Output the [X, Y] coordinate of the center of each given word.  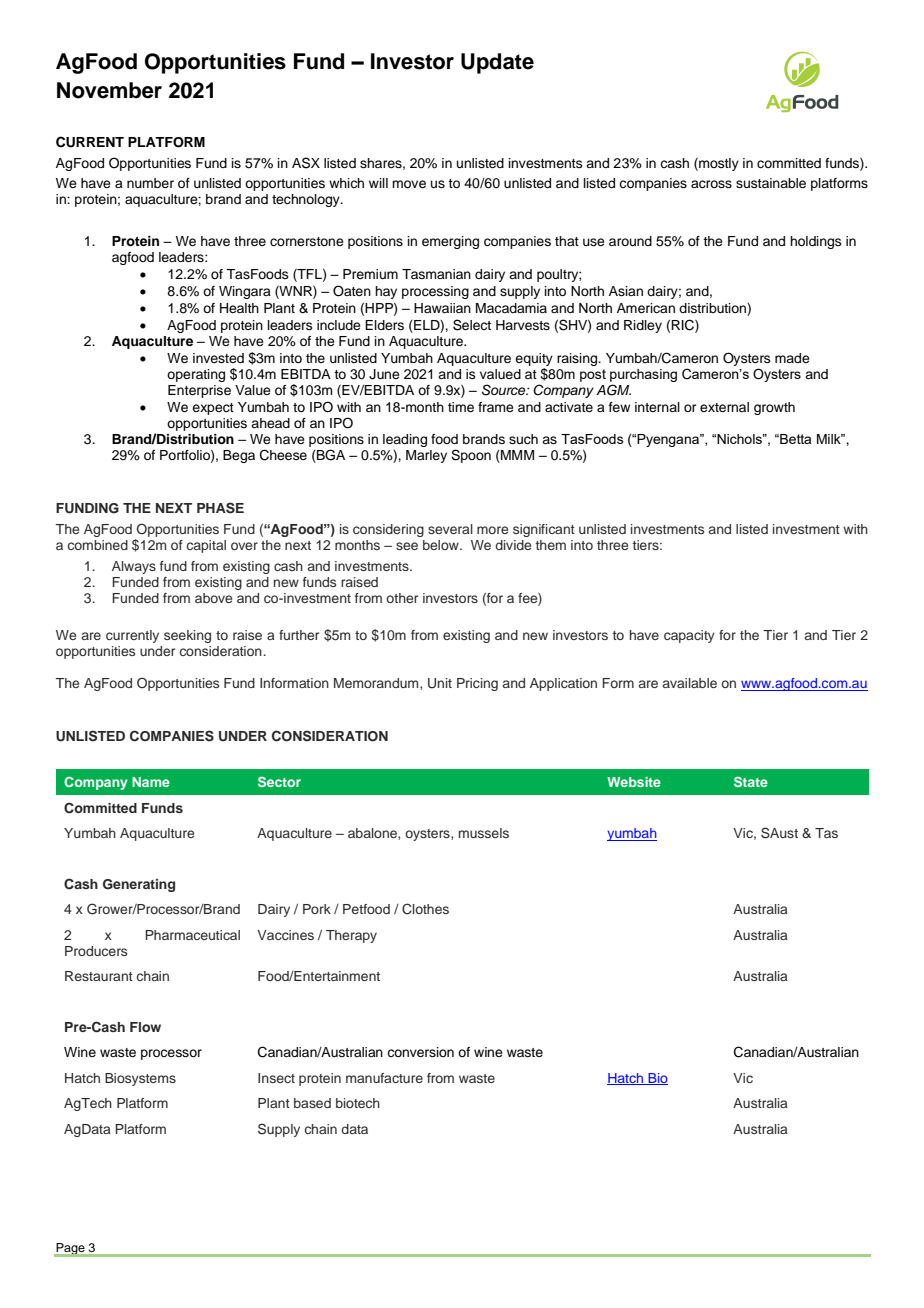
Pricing [477, 684]
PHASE [220, 508]
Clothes [425, 909]
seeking [187, 636]
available [690, 683]
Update [497, 63]
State [751, 782]
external [724, 407]
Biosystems [140, 1079]
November [109, 90]
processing [435, 292]
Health [239, 308]
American [646, 308]
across [711, 184]
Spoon [471, 456]
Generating [139, 885]
